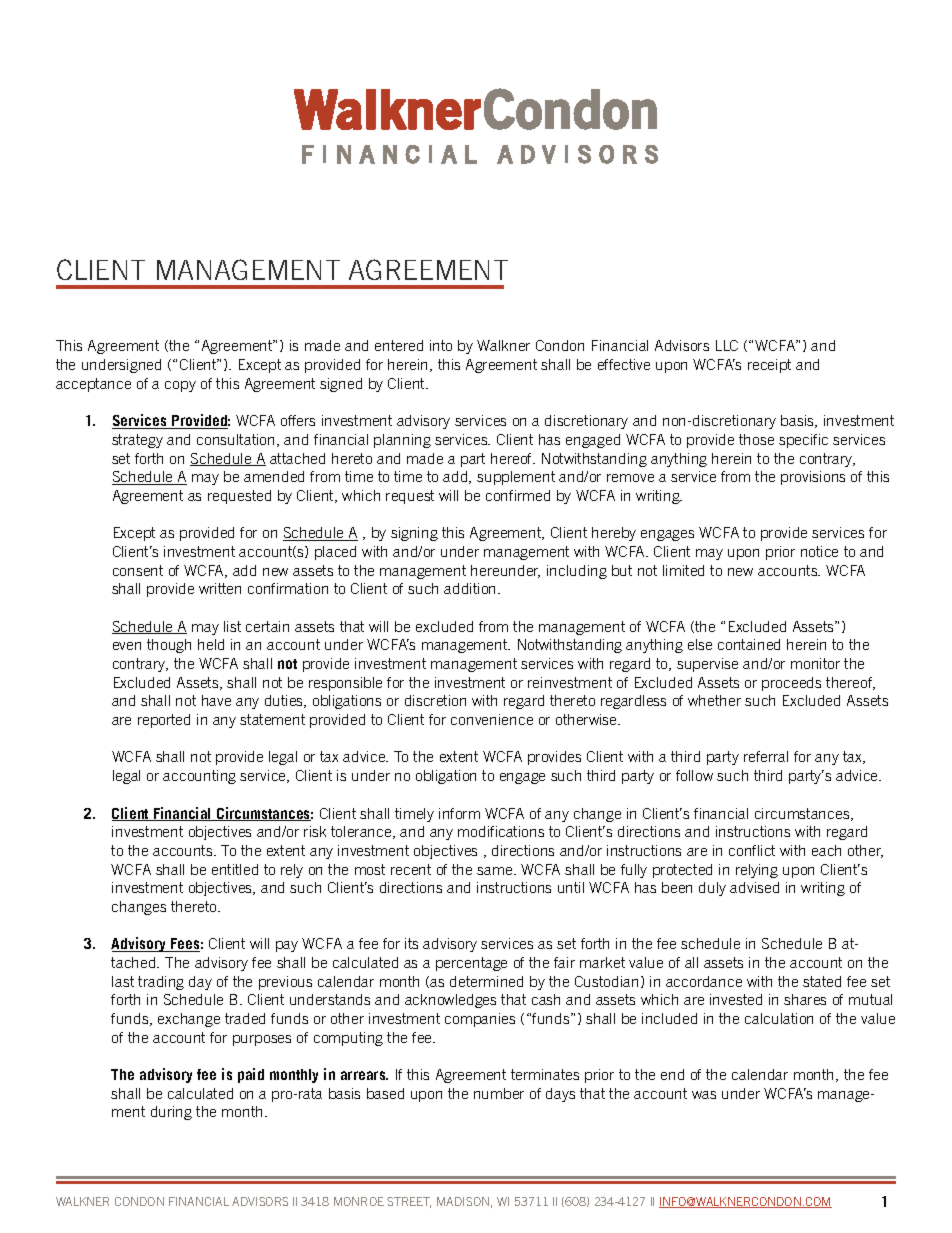 This screenshot has width=952, height=1233. Describe the element at coordinates (749, 644) in the screenshot. I see `contained` at that location.
